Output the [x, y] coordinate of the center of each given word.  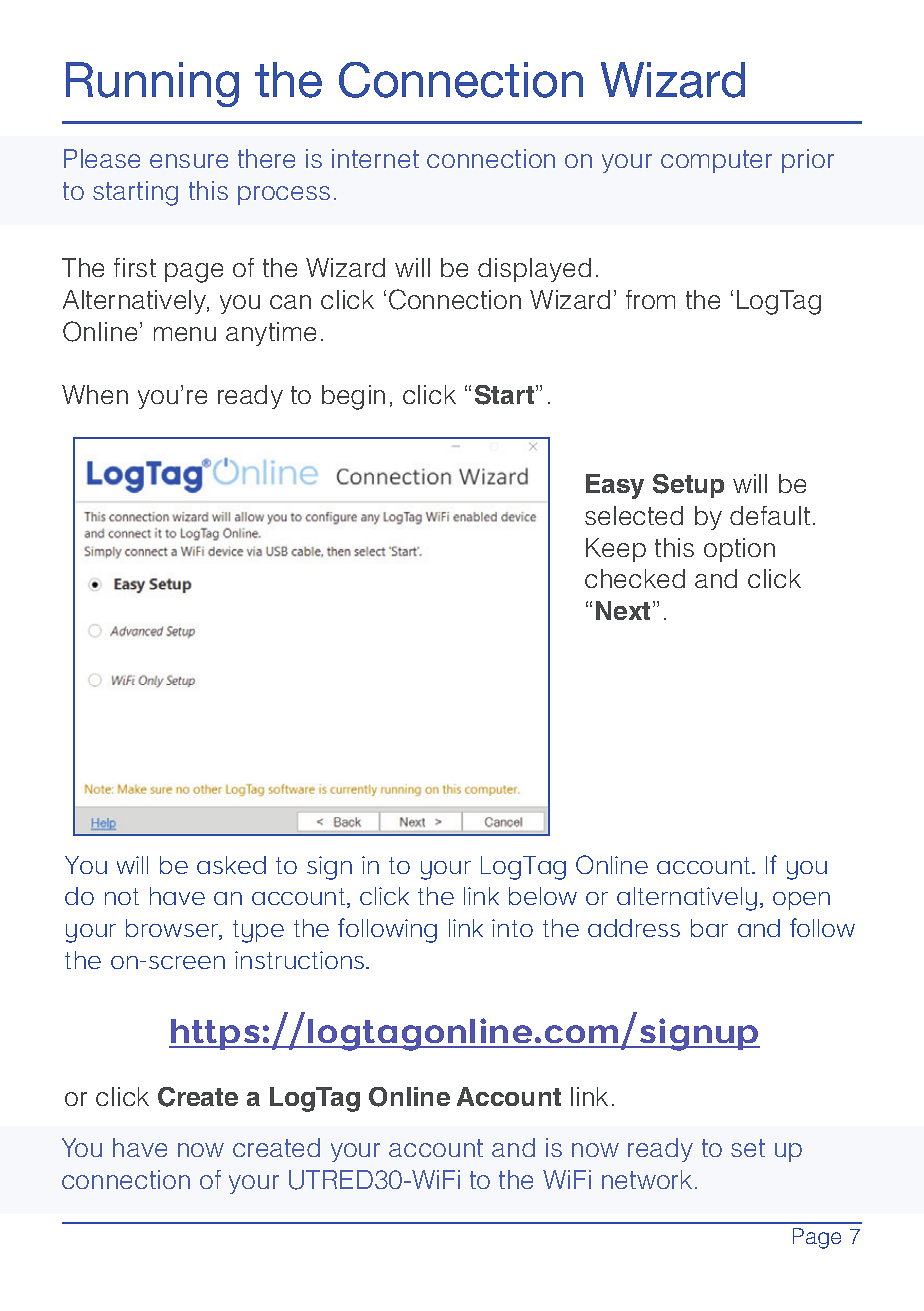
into [512, 928]
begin [353, 397]
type [258, 931]
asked [231, 865]
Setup [688, 486]
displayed [534, 270]
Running [152, 84]
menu [185, 334]
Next [623, 610]
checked [635, 578]
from [650, 299]
